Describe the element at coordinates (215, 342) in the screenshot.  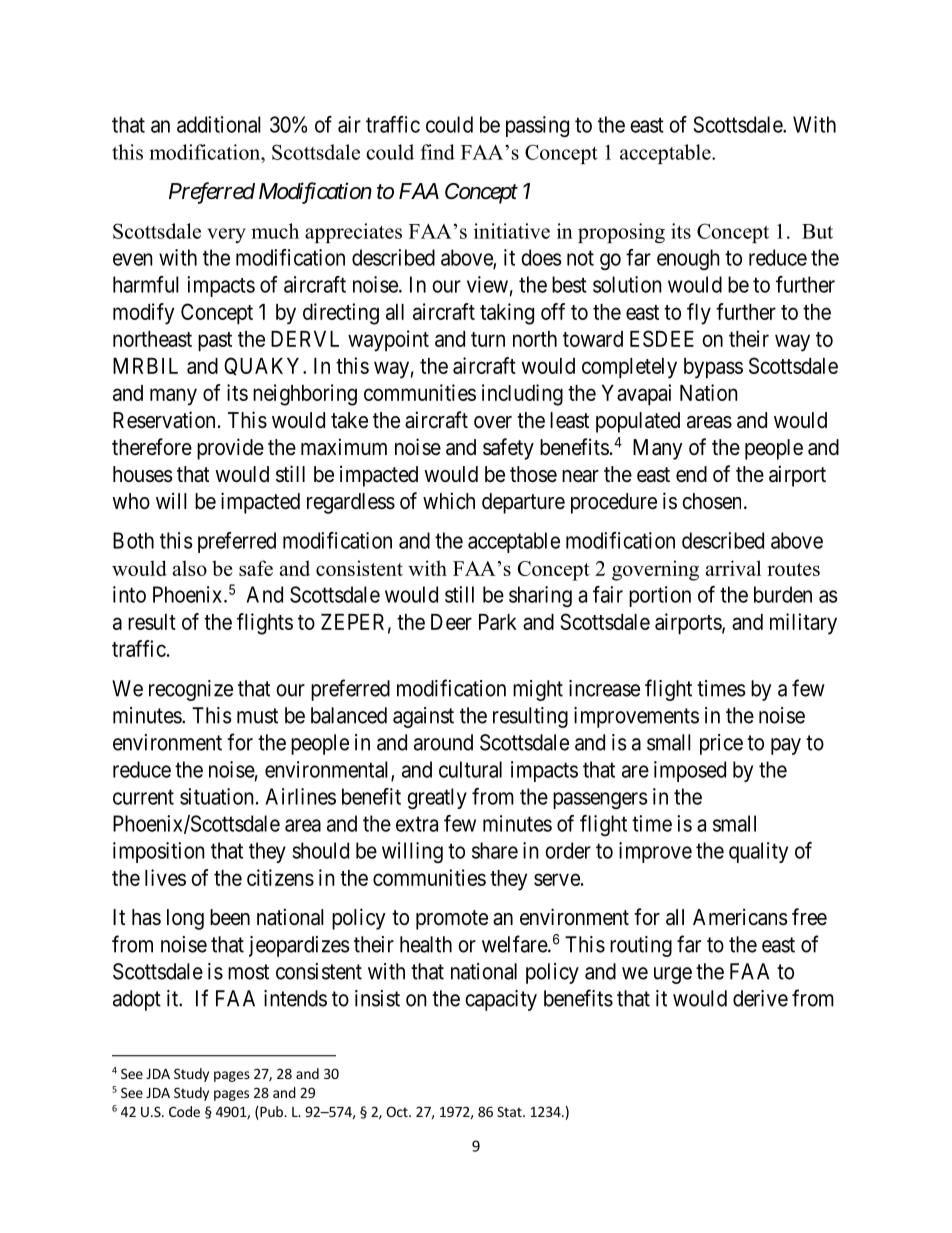
I see `past` at that location.
